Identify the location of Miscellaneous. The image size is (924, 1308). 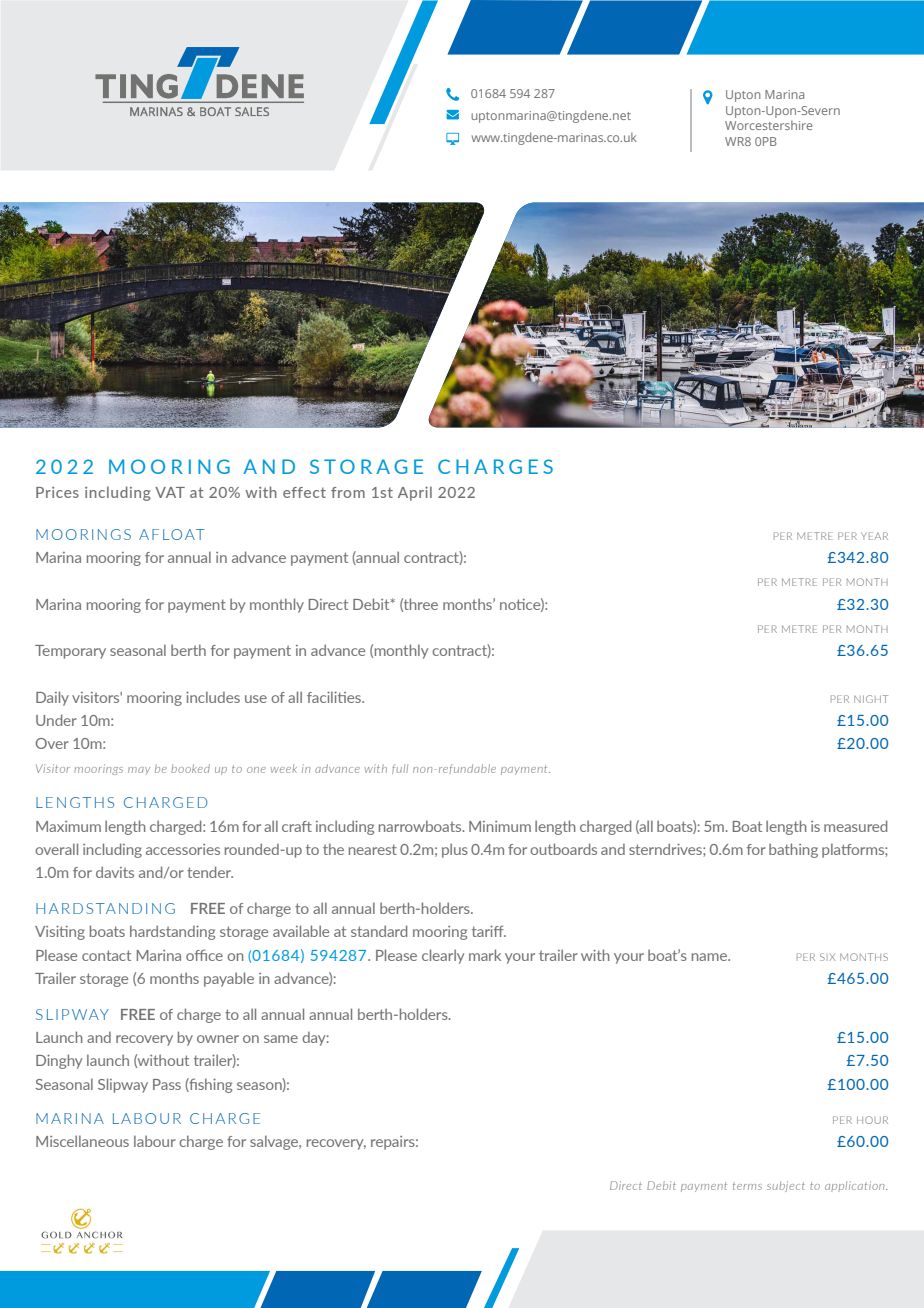
(82, 1141).
